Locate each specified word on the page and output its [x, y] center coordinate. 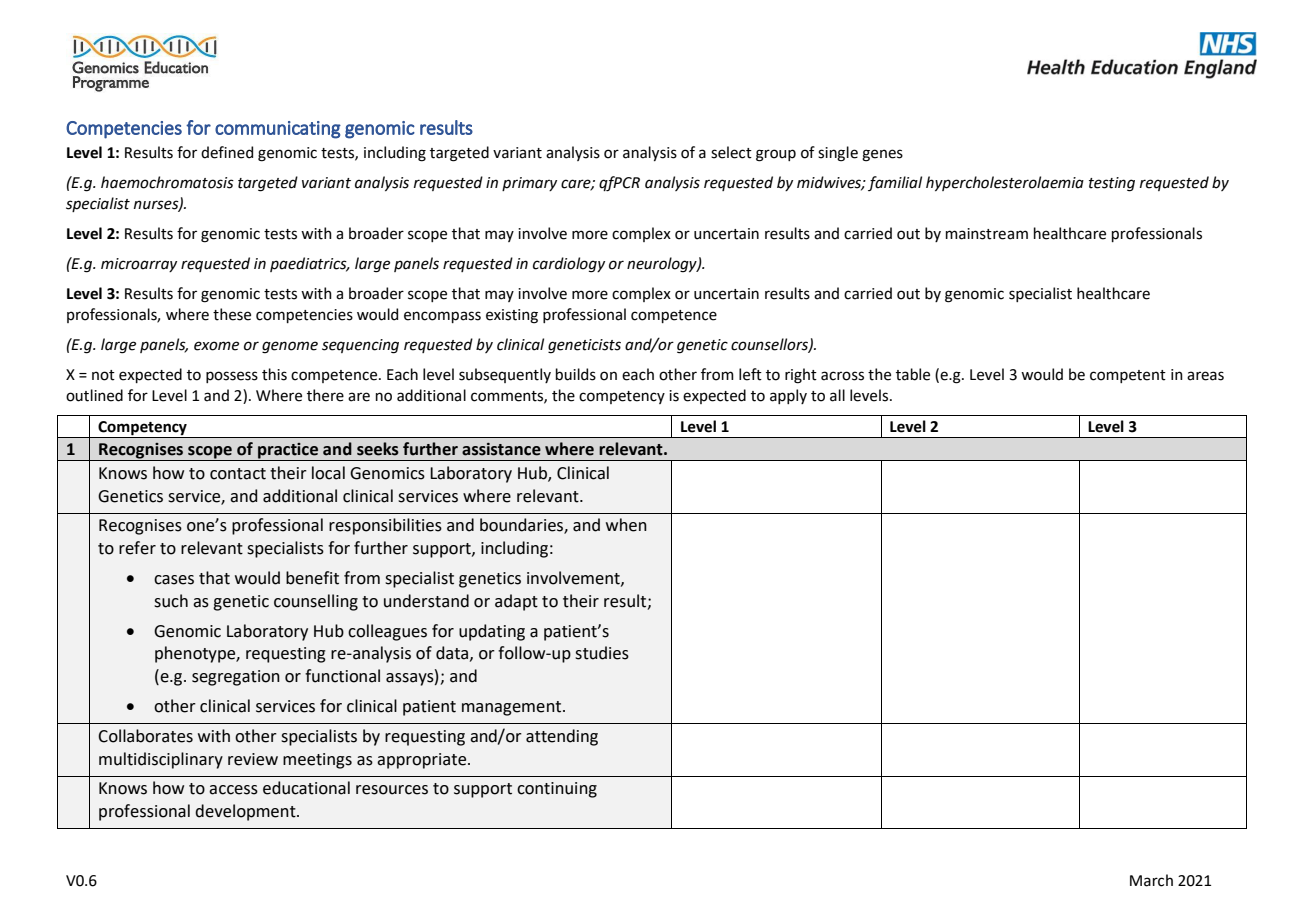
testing [1112, 184]
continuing [557, 790]
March [1151, 880]
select [731, 152]
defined [227, 152]
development [246, 812]
